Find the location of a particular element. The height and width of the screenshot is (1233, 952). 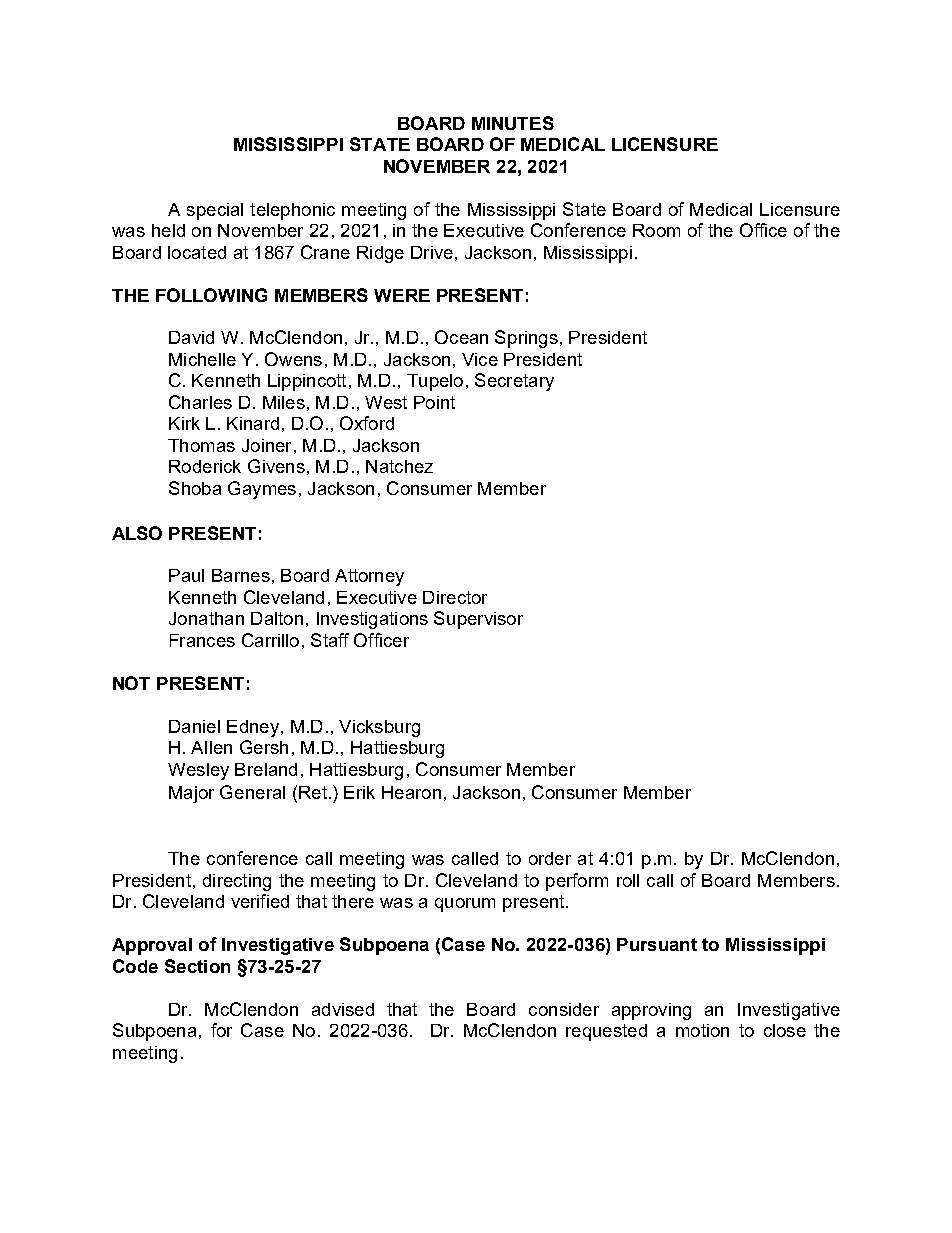

Daniel is located at coordinates (194, 726).
